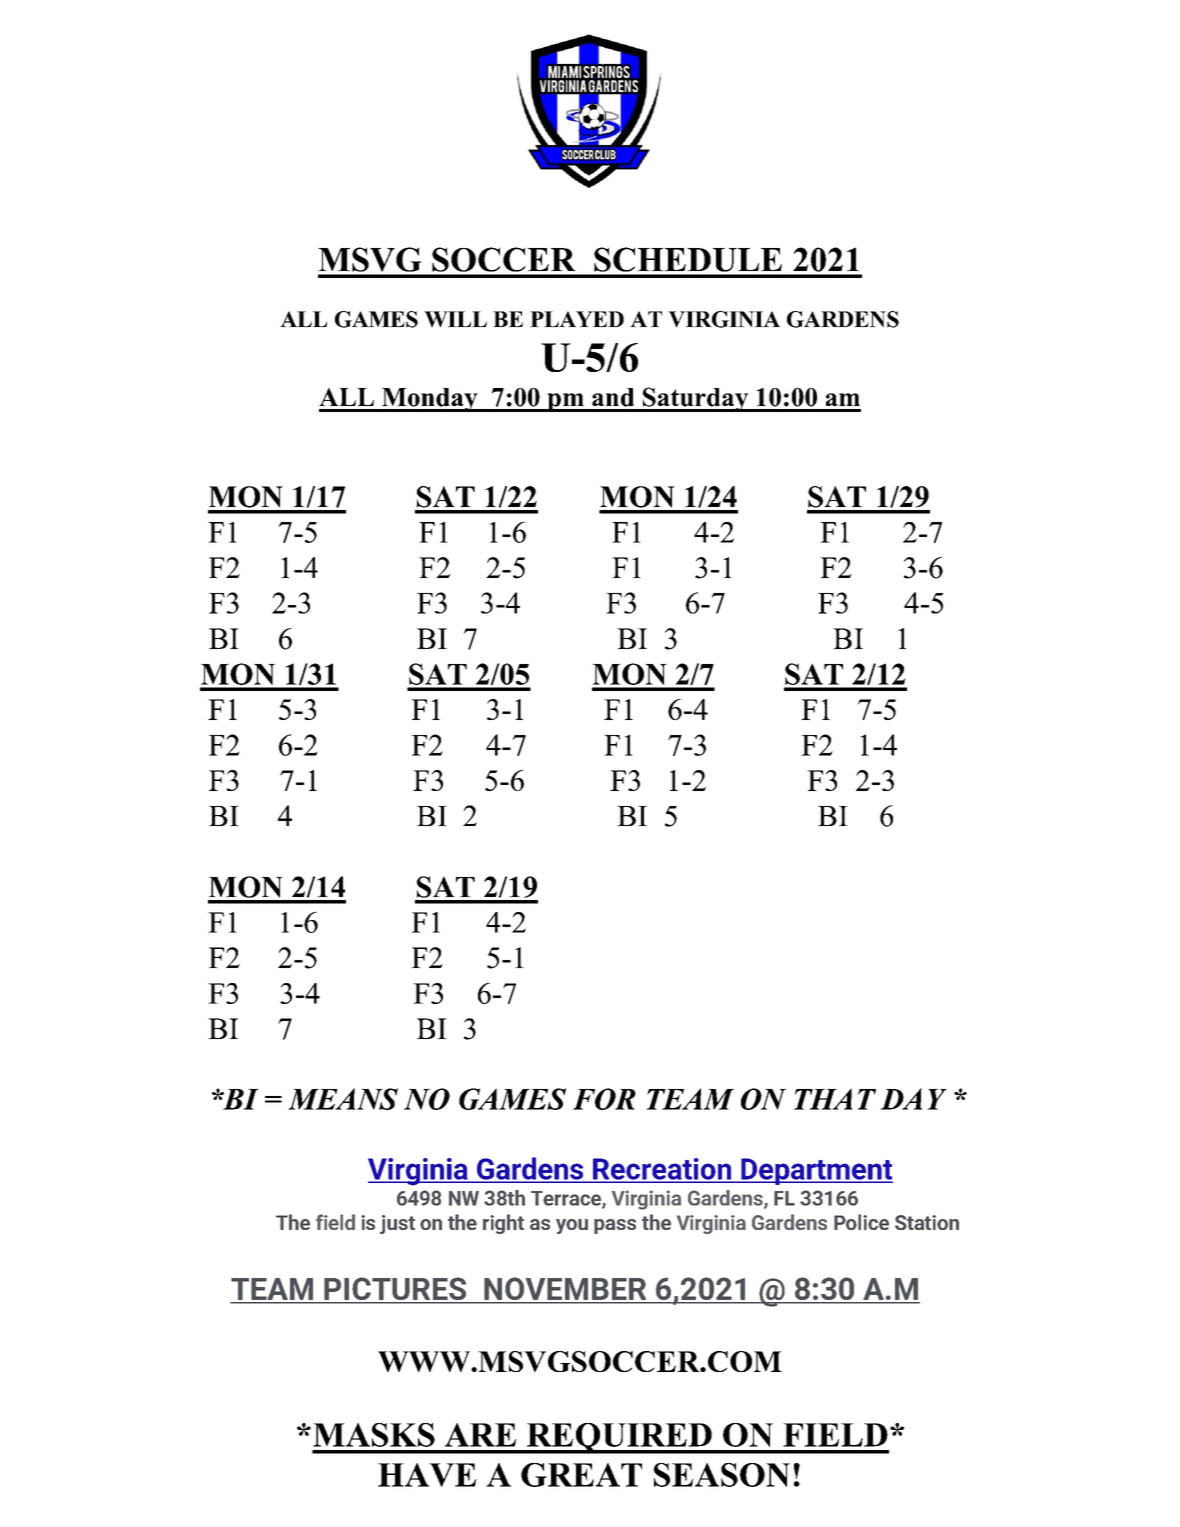 Image resolution: width=1180 pixels, height=1527 pixels. I want to click on Recreation, so click(662, 1170).
